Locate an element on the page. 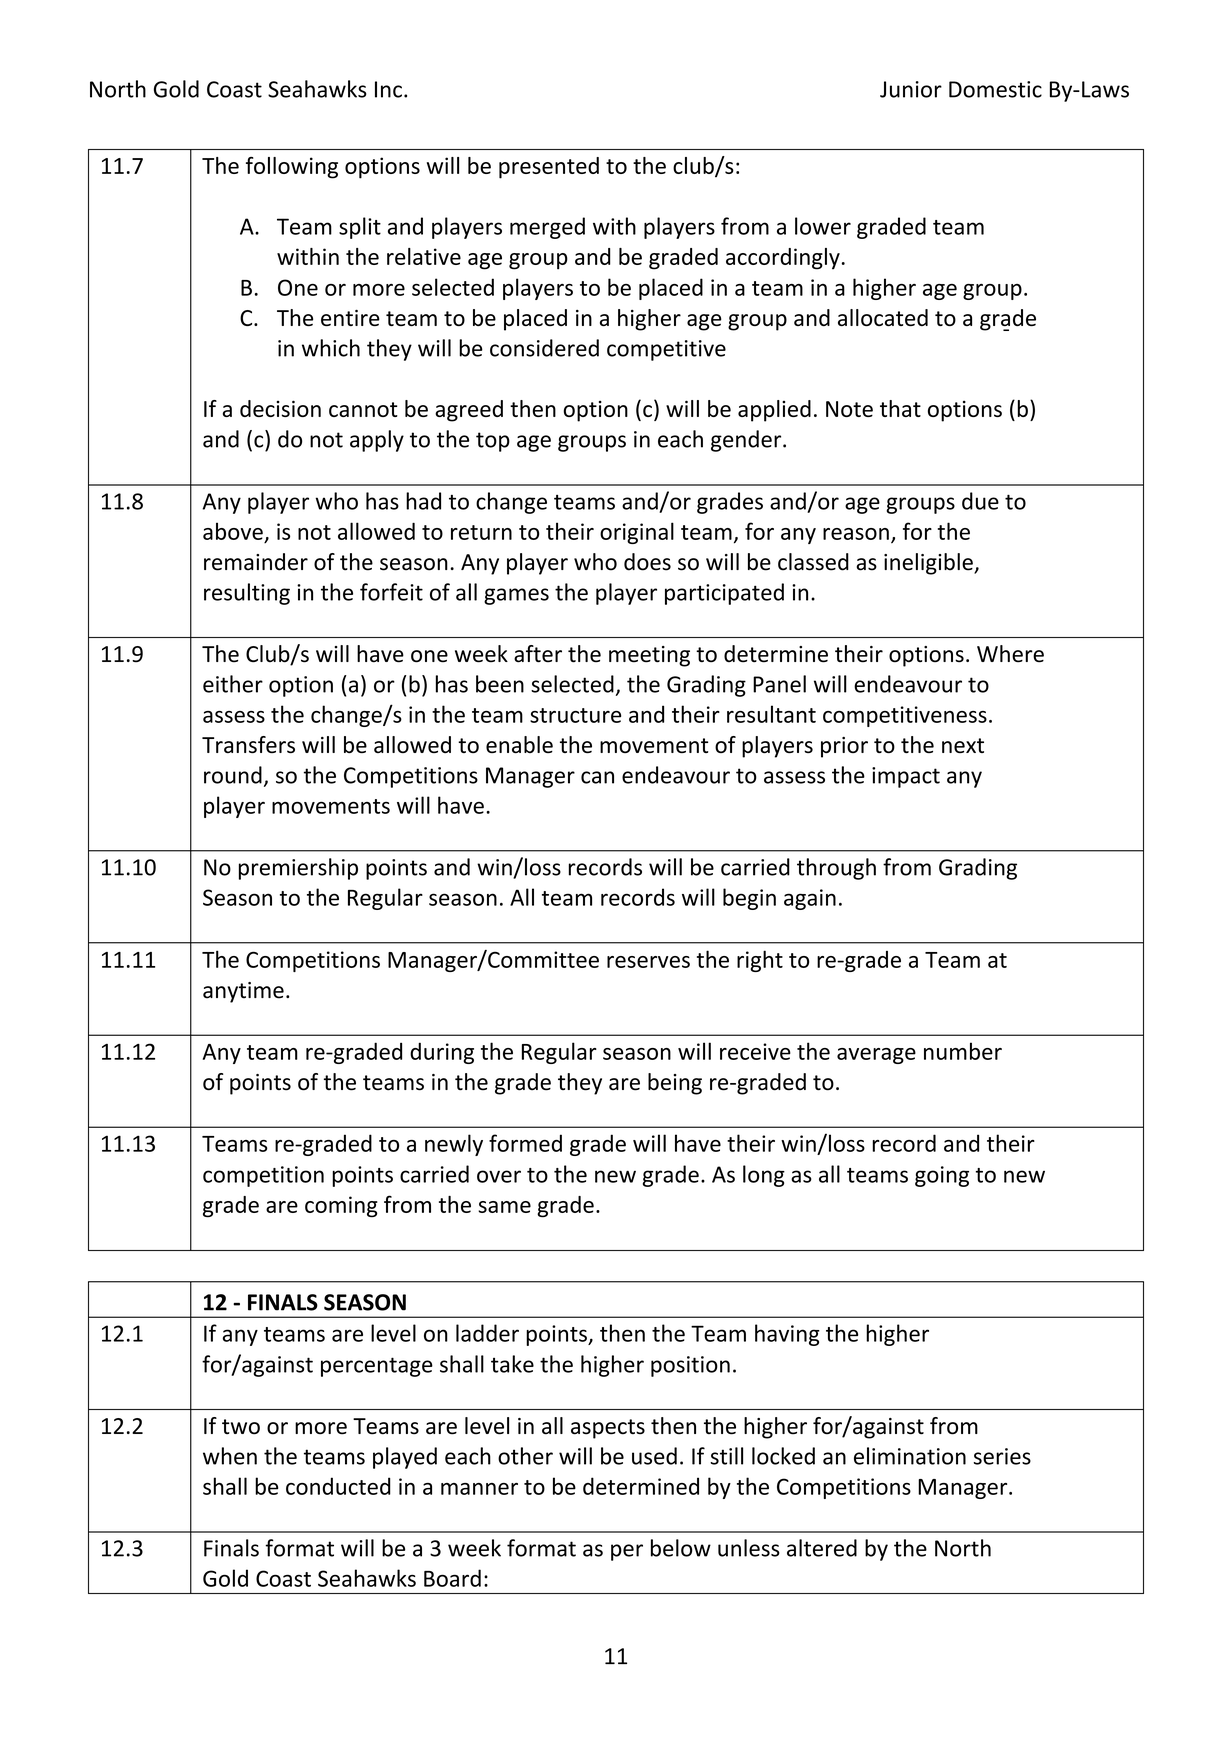  does is located at coordinates (647, 562).
